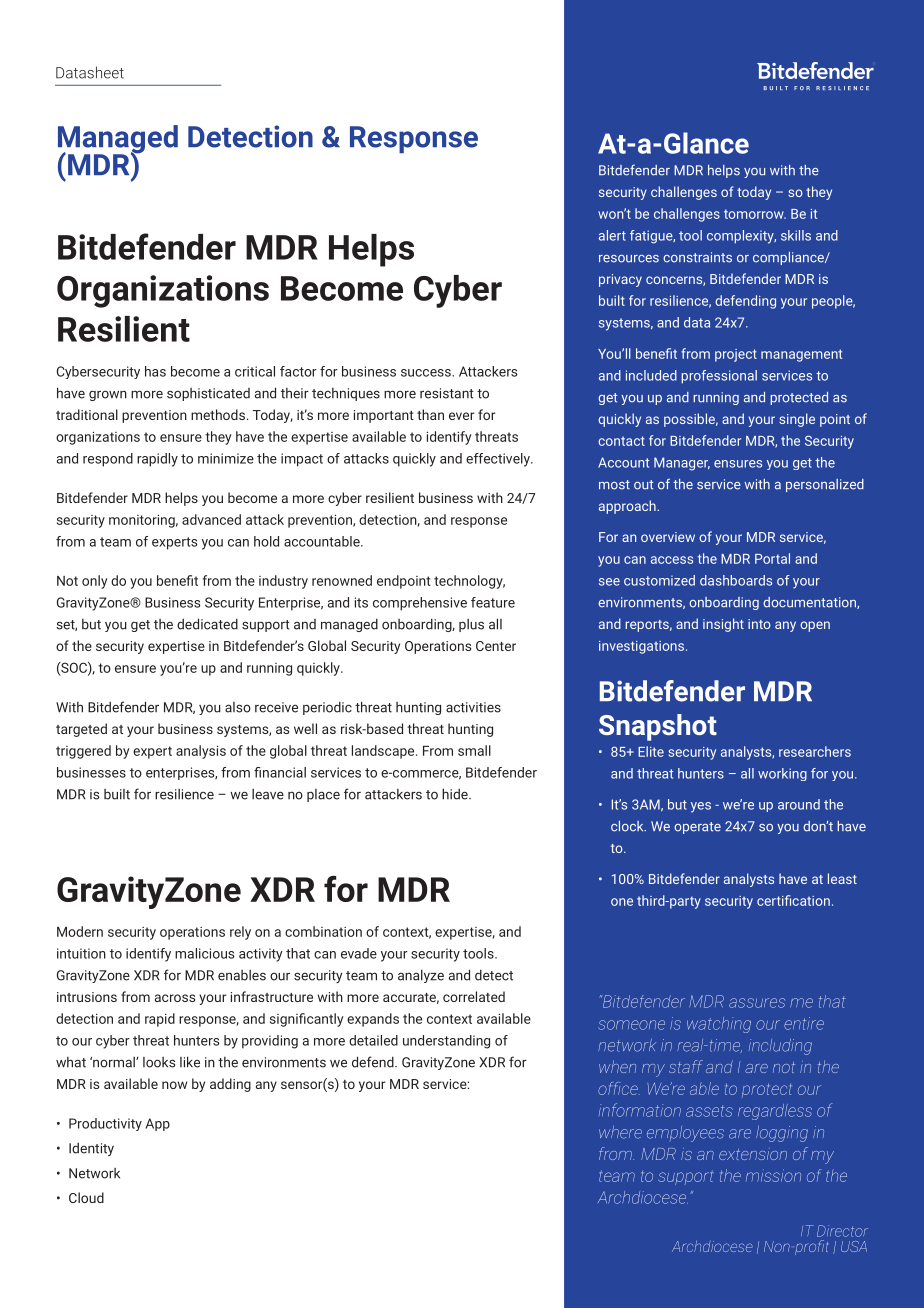 The width and height of the screenshot is (924, 1308). What do you see at coordinates (796, 235) in the screenshot?
I see `skills` at bounding box center [796, 235].
